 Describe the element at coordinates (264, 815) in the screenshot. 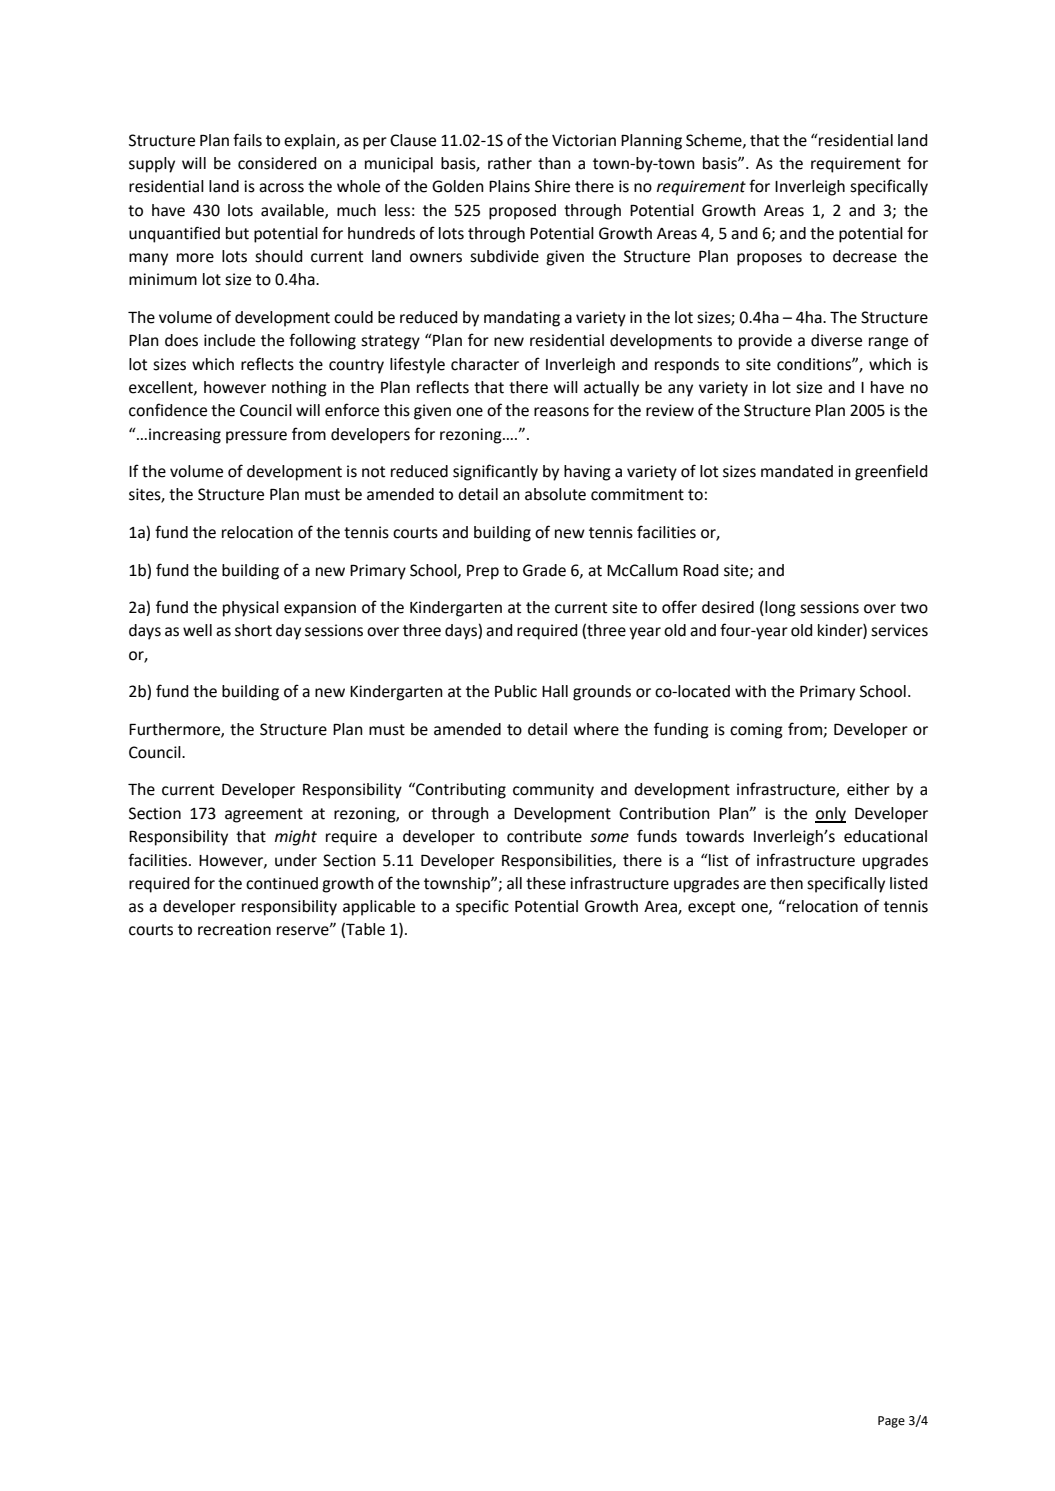

I see `agreement` at that location.
